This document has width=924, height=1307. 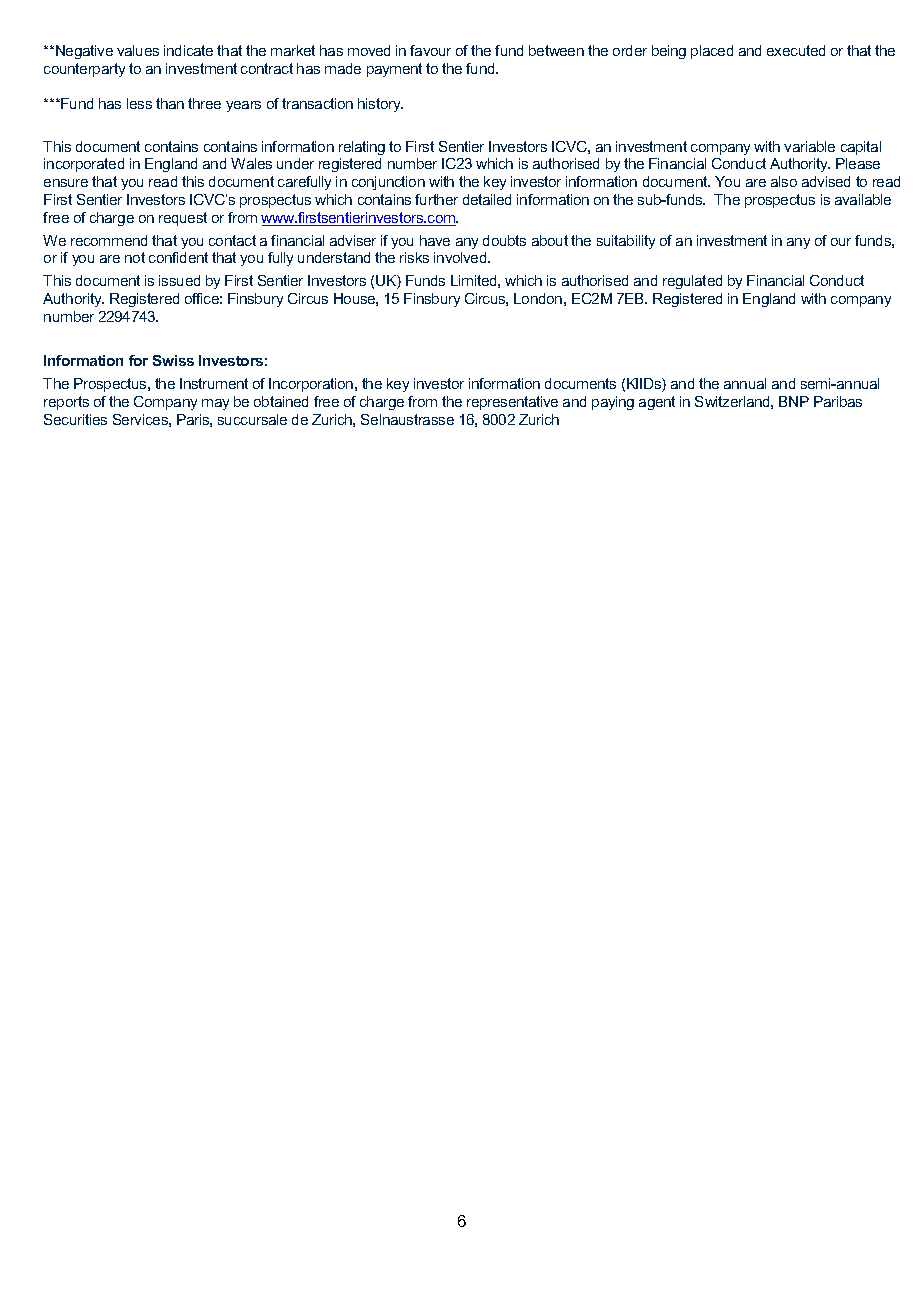 I want to click on favour, so click(x=430, y=50).
